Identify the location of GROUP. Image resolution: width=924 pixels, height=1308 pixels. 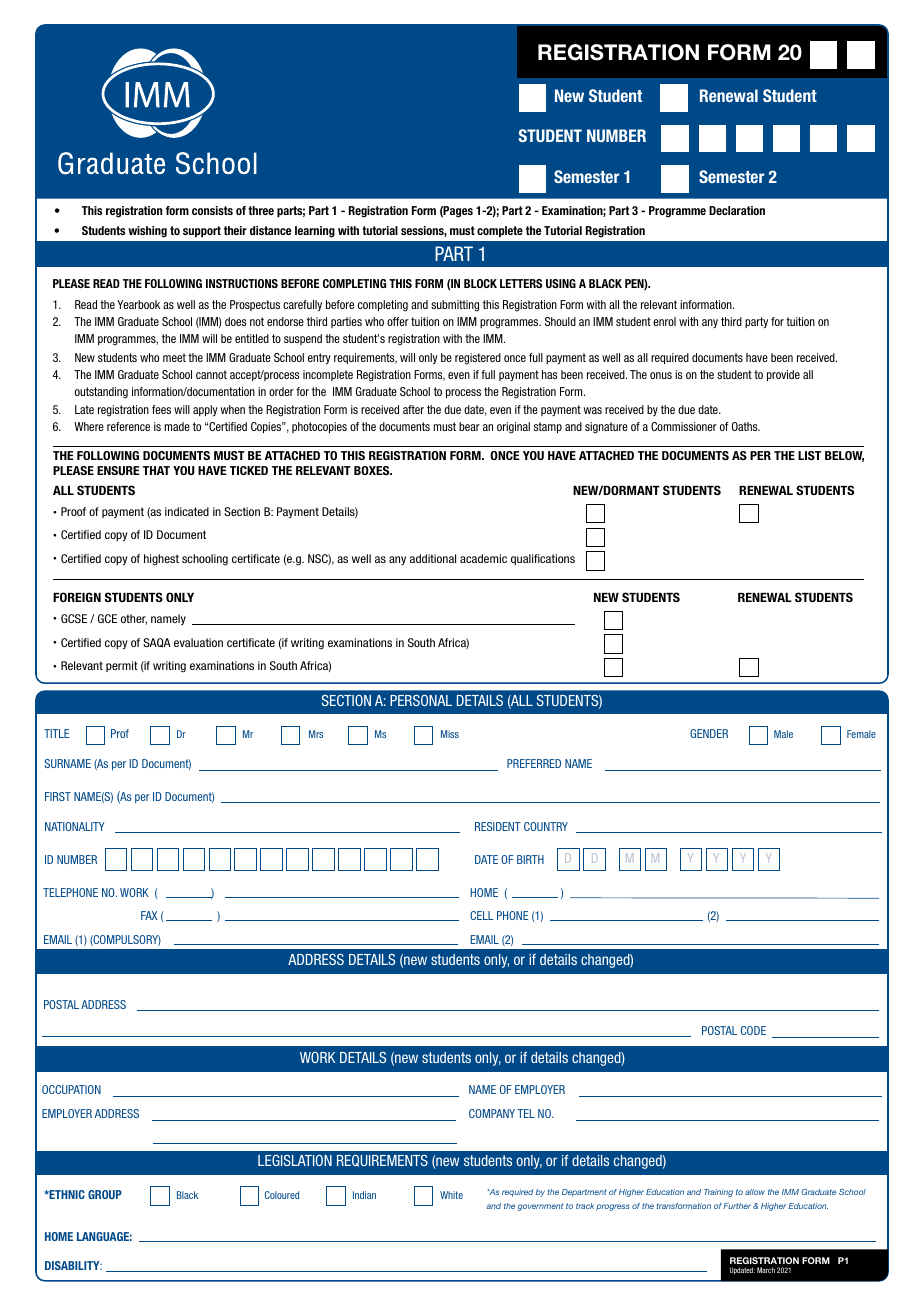
(105, 1194).
